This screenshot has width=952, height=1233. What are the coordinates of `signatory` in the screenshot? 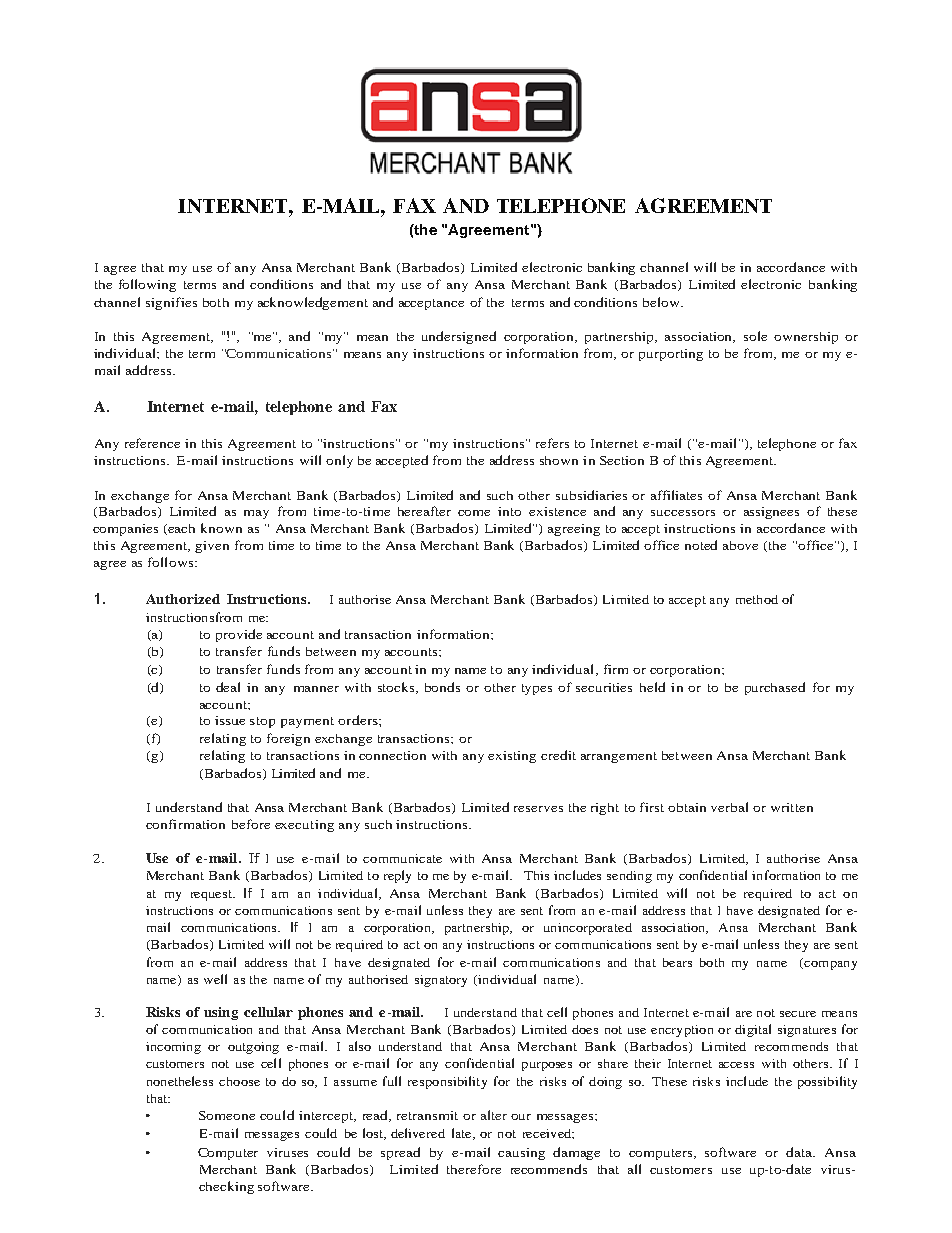 It's located at (441, 981).
